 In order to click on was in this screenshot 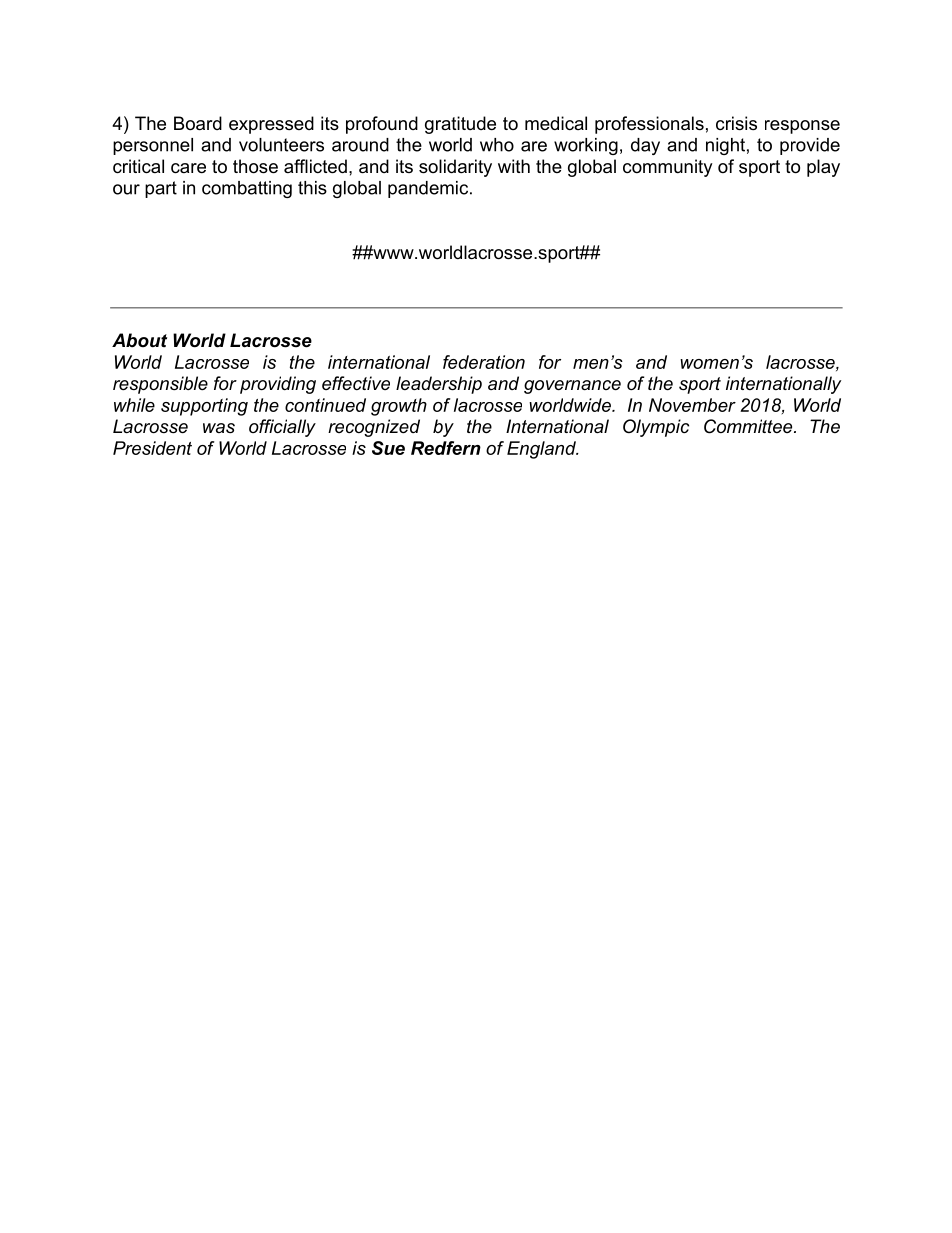, I will do `click(219, 428)`.
